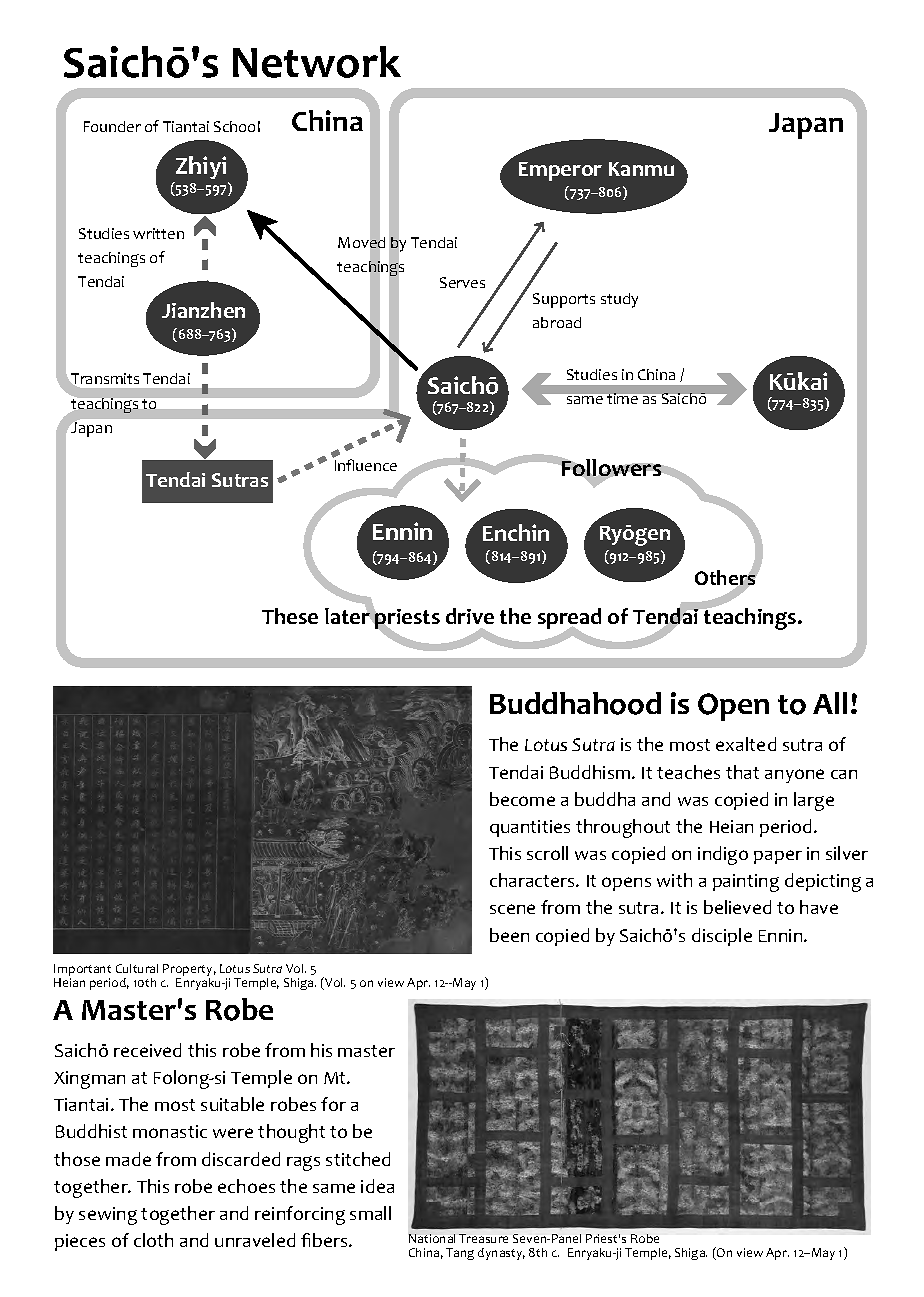 The width and height of the screenshot is (924, 1297). I want to click on Treasure, so click(483, 1238).
